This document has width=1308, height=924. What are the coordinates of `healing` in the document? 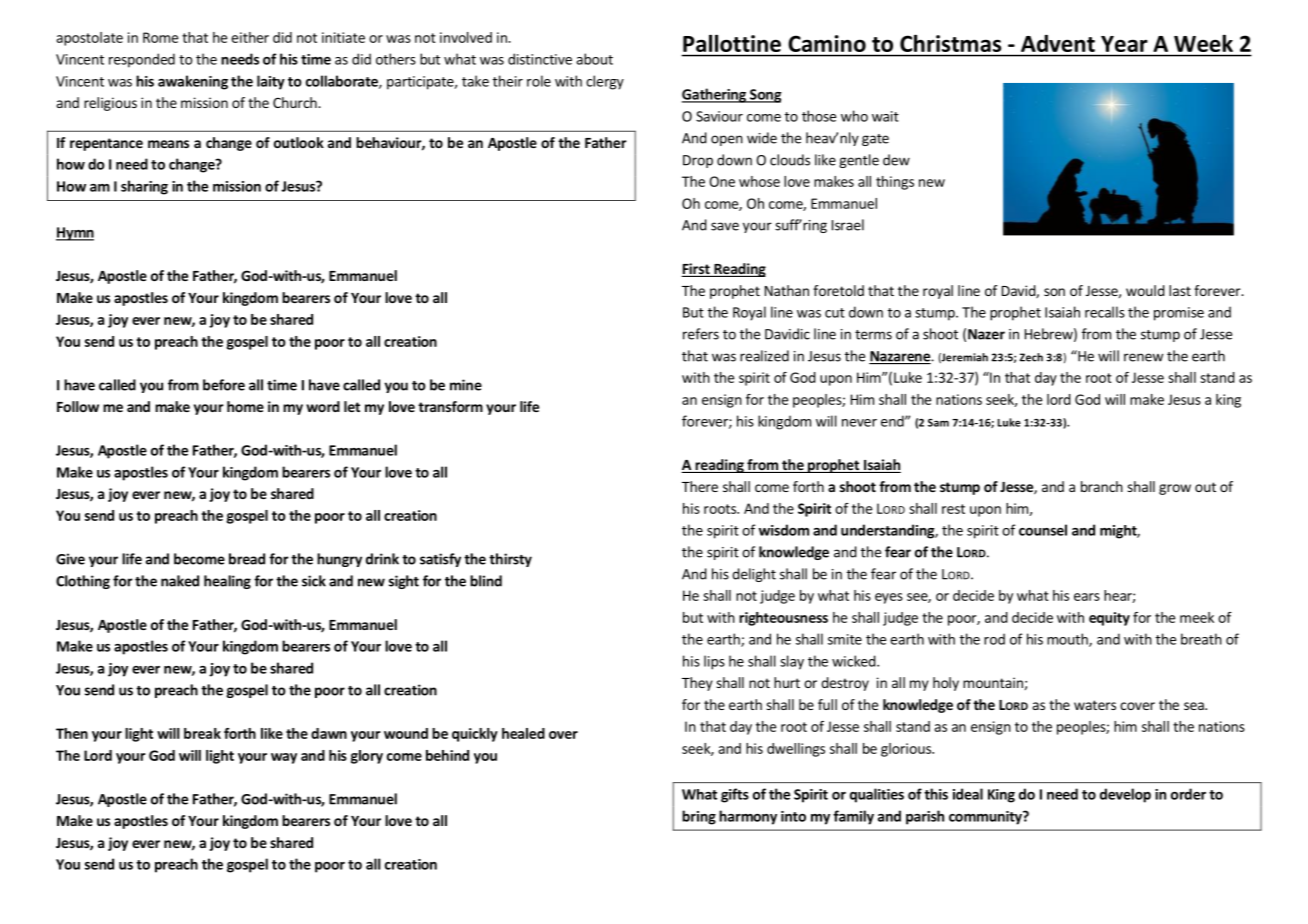 It's located at (227, 582).
